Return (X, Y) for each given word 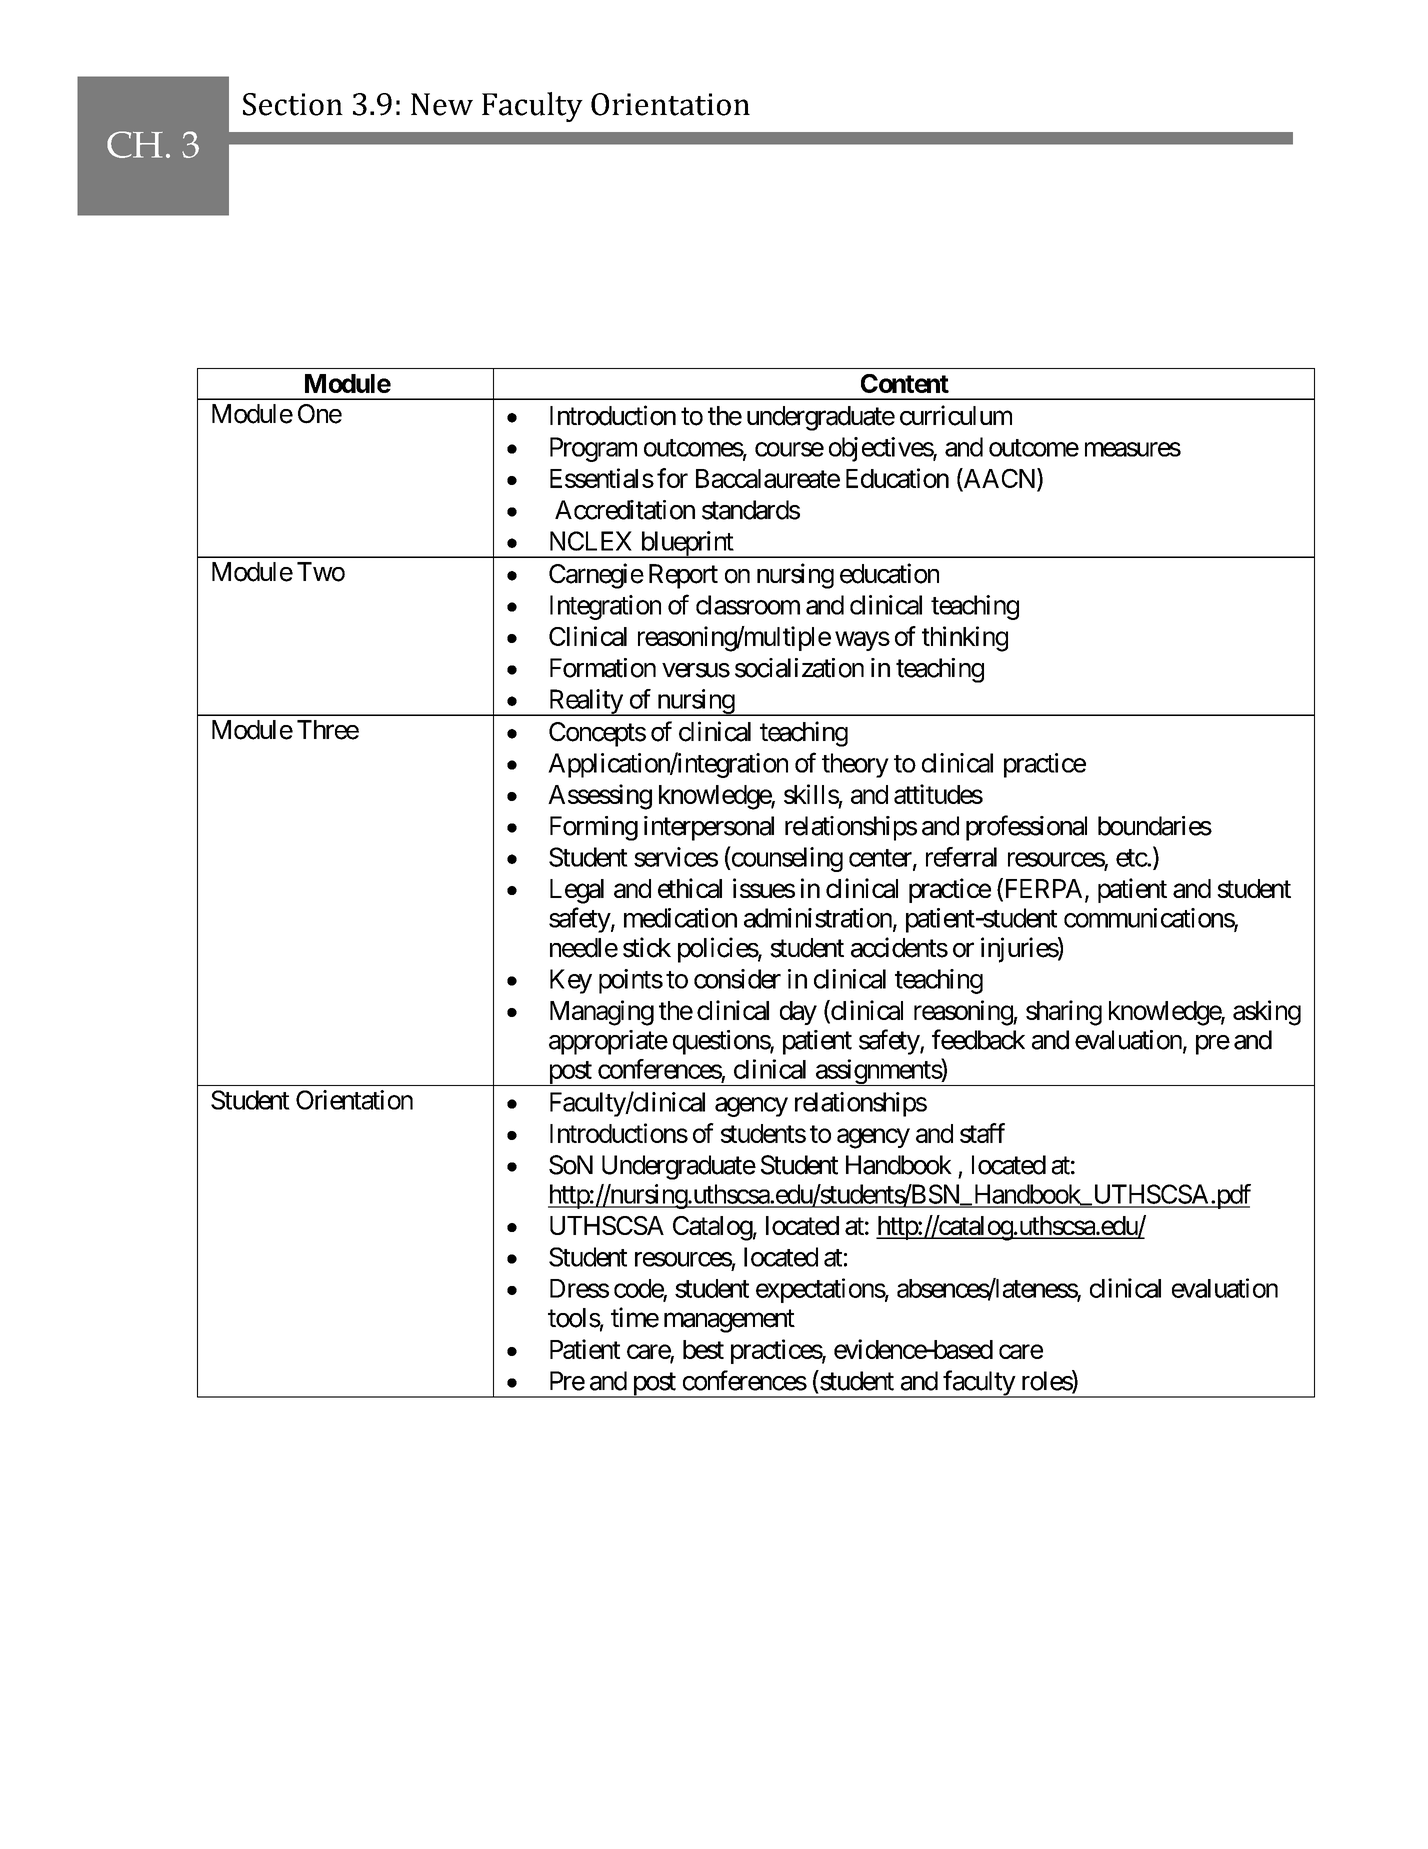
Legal (577, 891)
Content (905, 383)
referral (961, 857)
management (729, 1321)
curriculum (956, 415)
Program (593, 449)
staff (982, 1133)
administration (818, 918)
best (703, 1349)
